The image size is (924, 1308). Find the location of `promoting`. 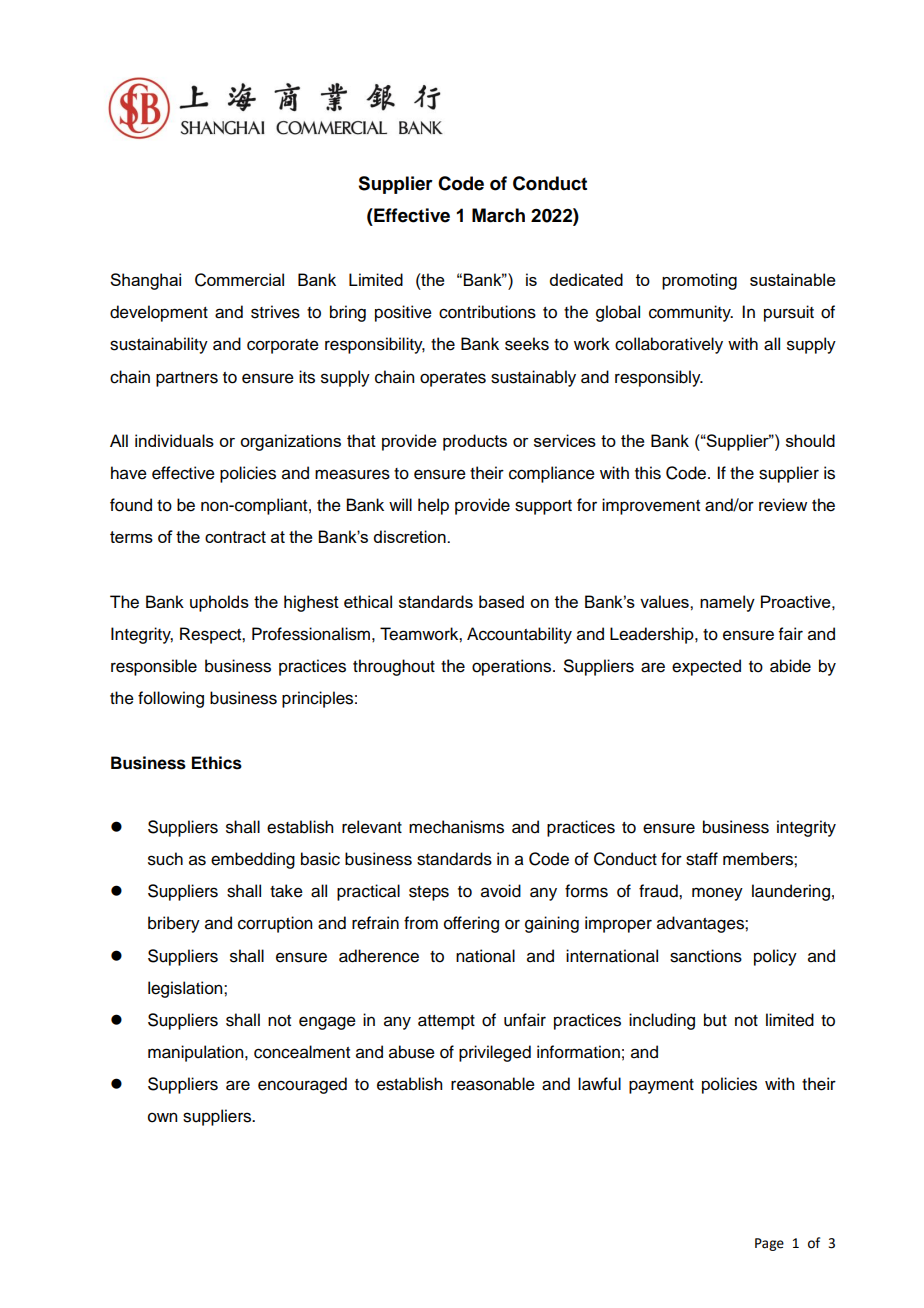

promoting is located at coordinates (699, 281).
